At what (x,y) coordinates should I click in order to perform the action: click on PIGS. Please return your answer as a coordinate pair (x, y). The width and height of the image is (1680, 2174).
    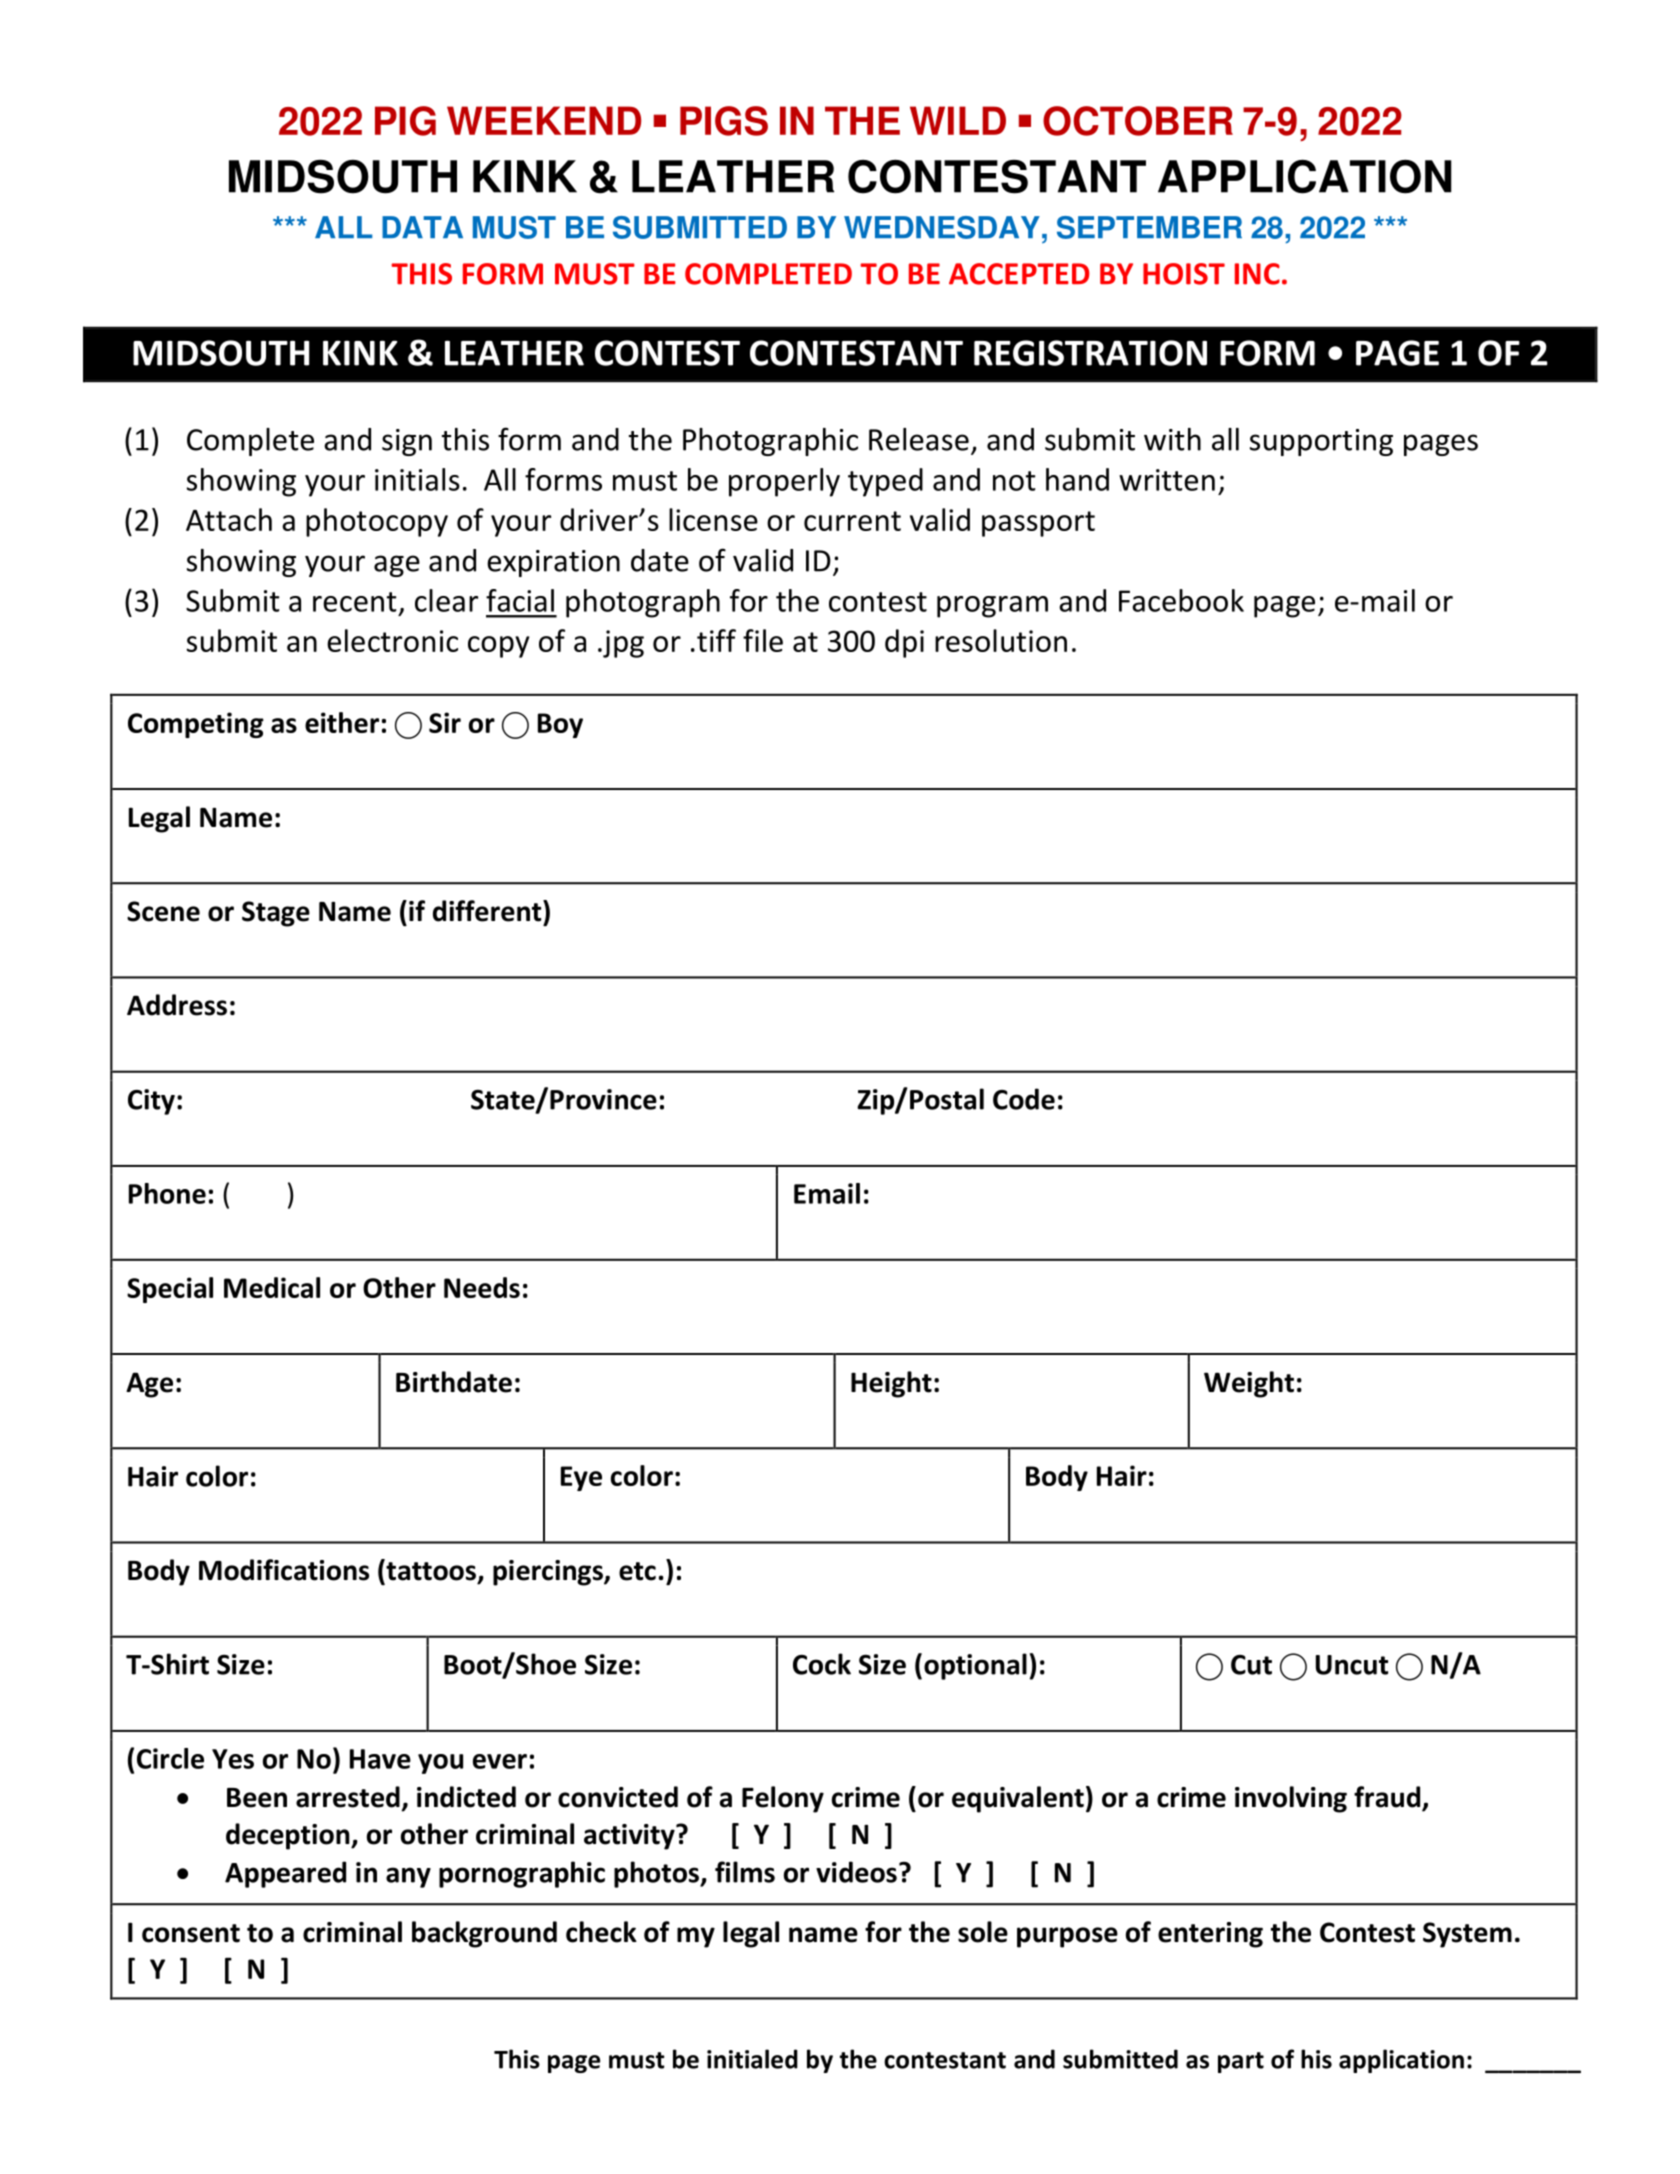
    Looking at the image, I should click on (724, 121).
